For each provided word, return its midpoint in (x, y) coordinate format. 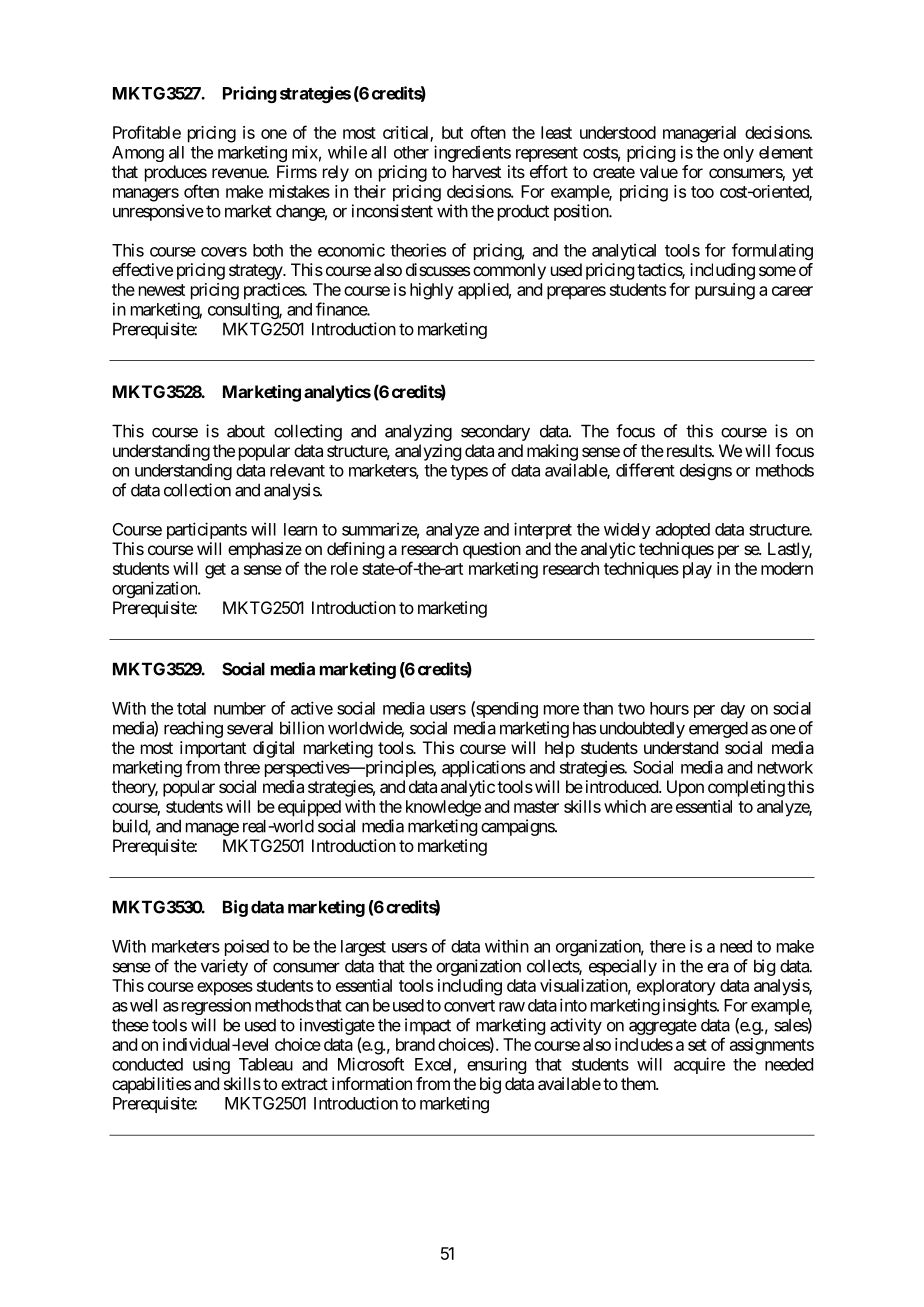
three (242, 767)
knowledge (443, 808)
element (786, 152)
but (452, 132)
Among (138, 154)
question (492, 550)
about (246, 431)
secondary (495, 432)
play (697, 570)
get (215, 571)
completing (746, 788)
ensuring (496, 1065)
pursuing (725, 291)
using (211, 1065)
